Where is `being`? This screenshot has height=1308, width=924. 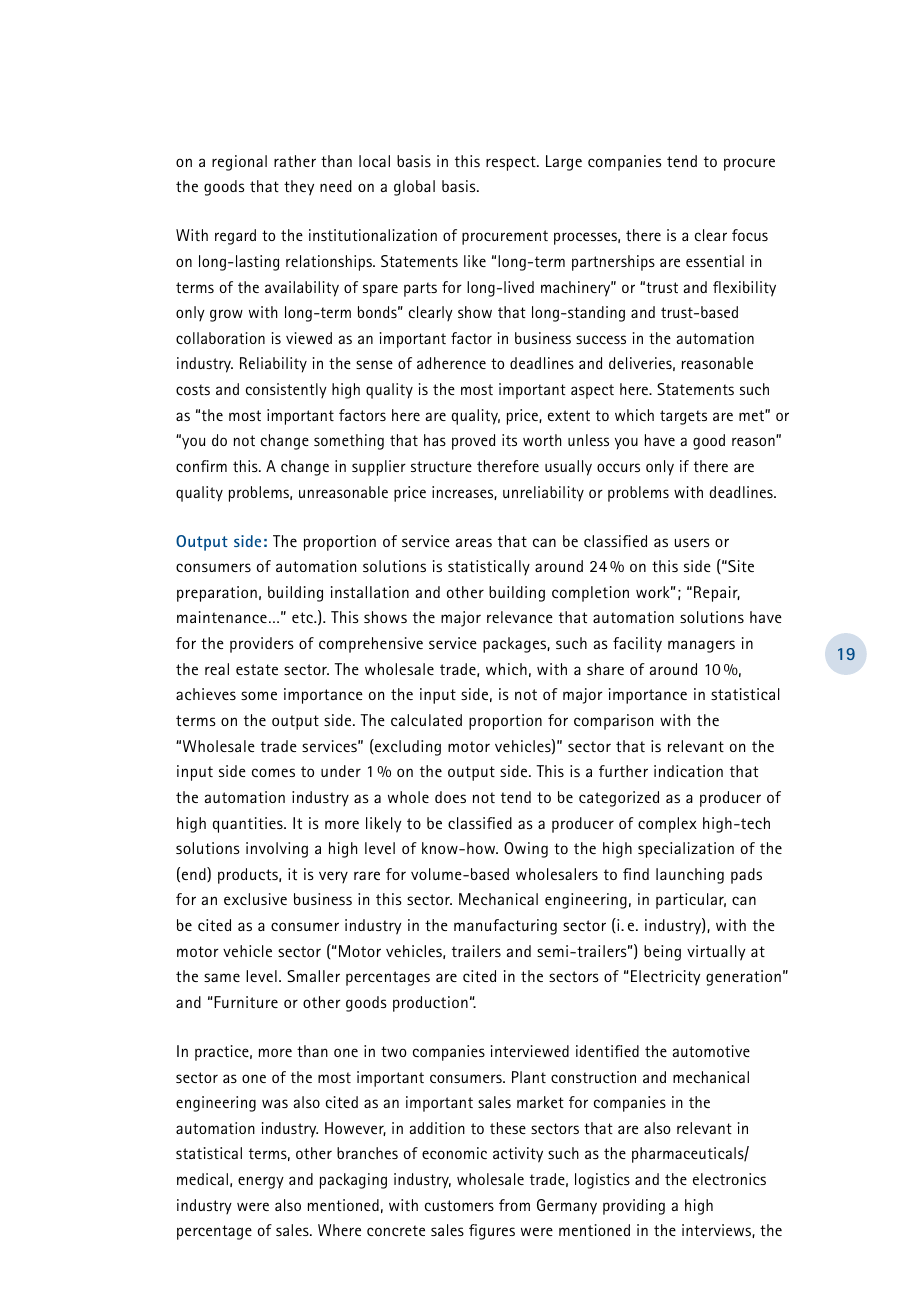
being is located at coordinates (662, 953).
